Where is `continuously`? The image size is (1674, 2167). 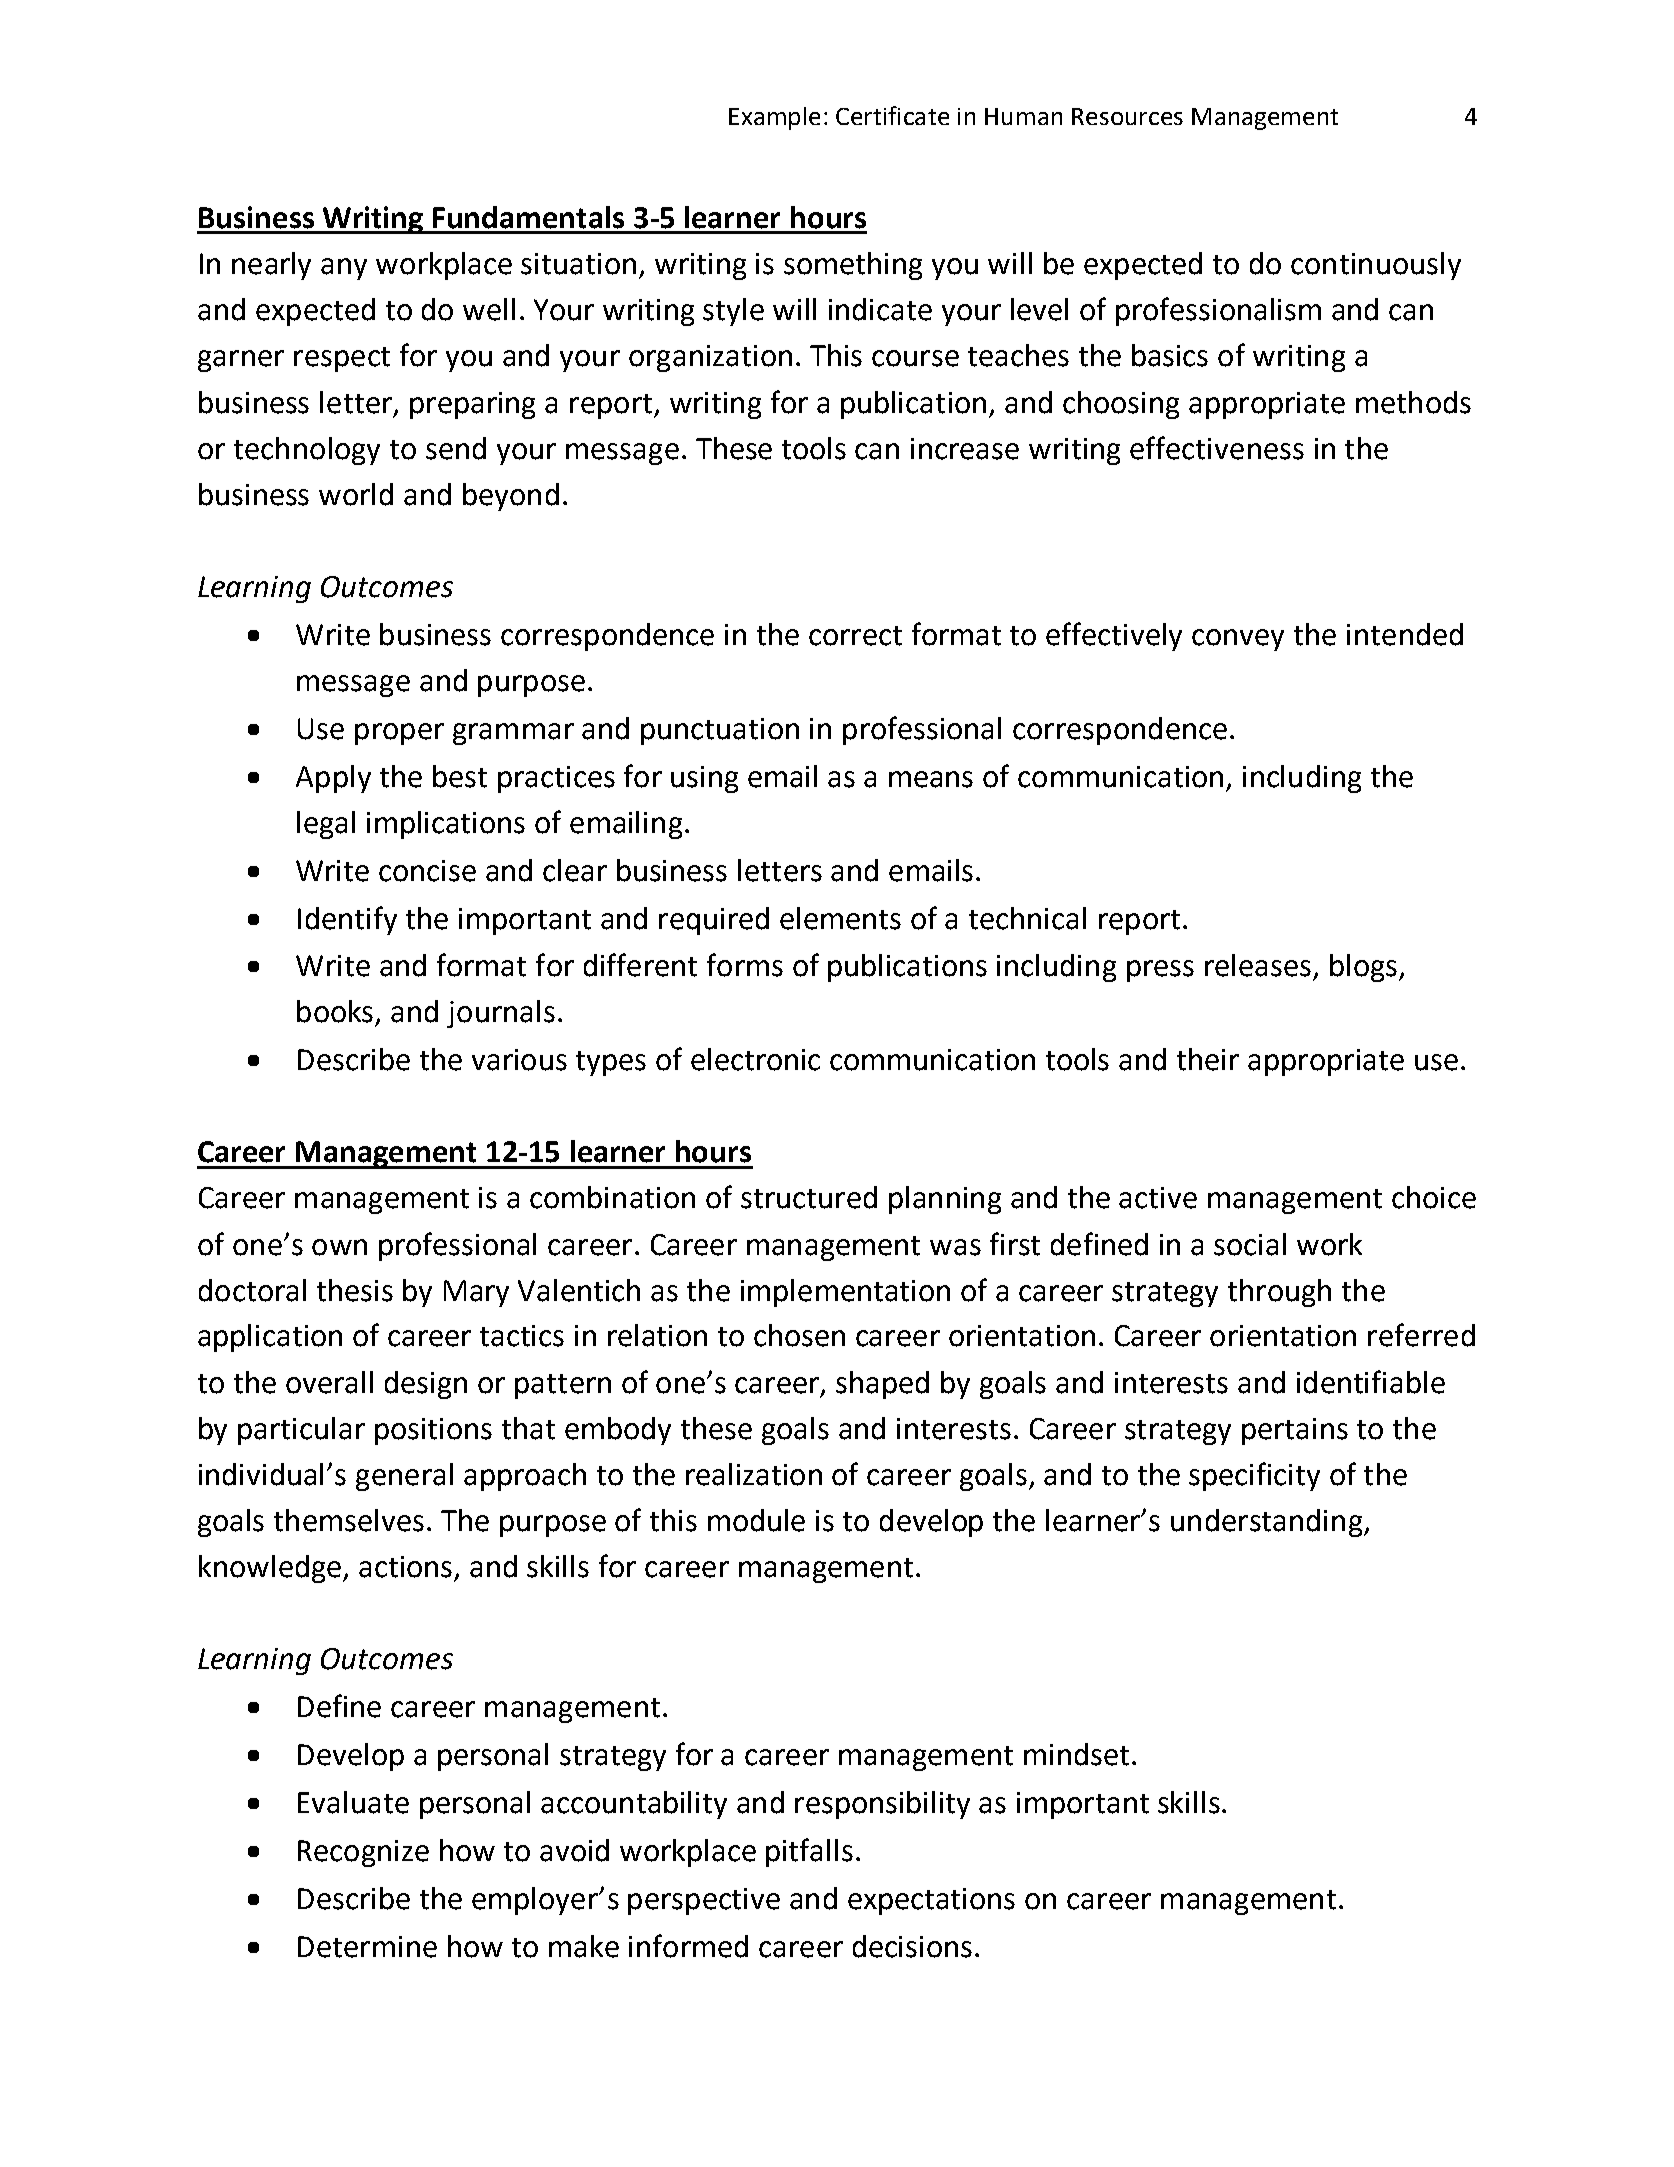
continuously is located at coordinates (1376, 266).
